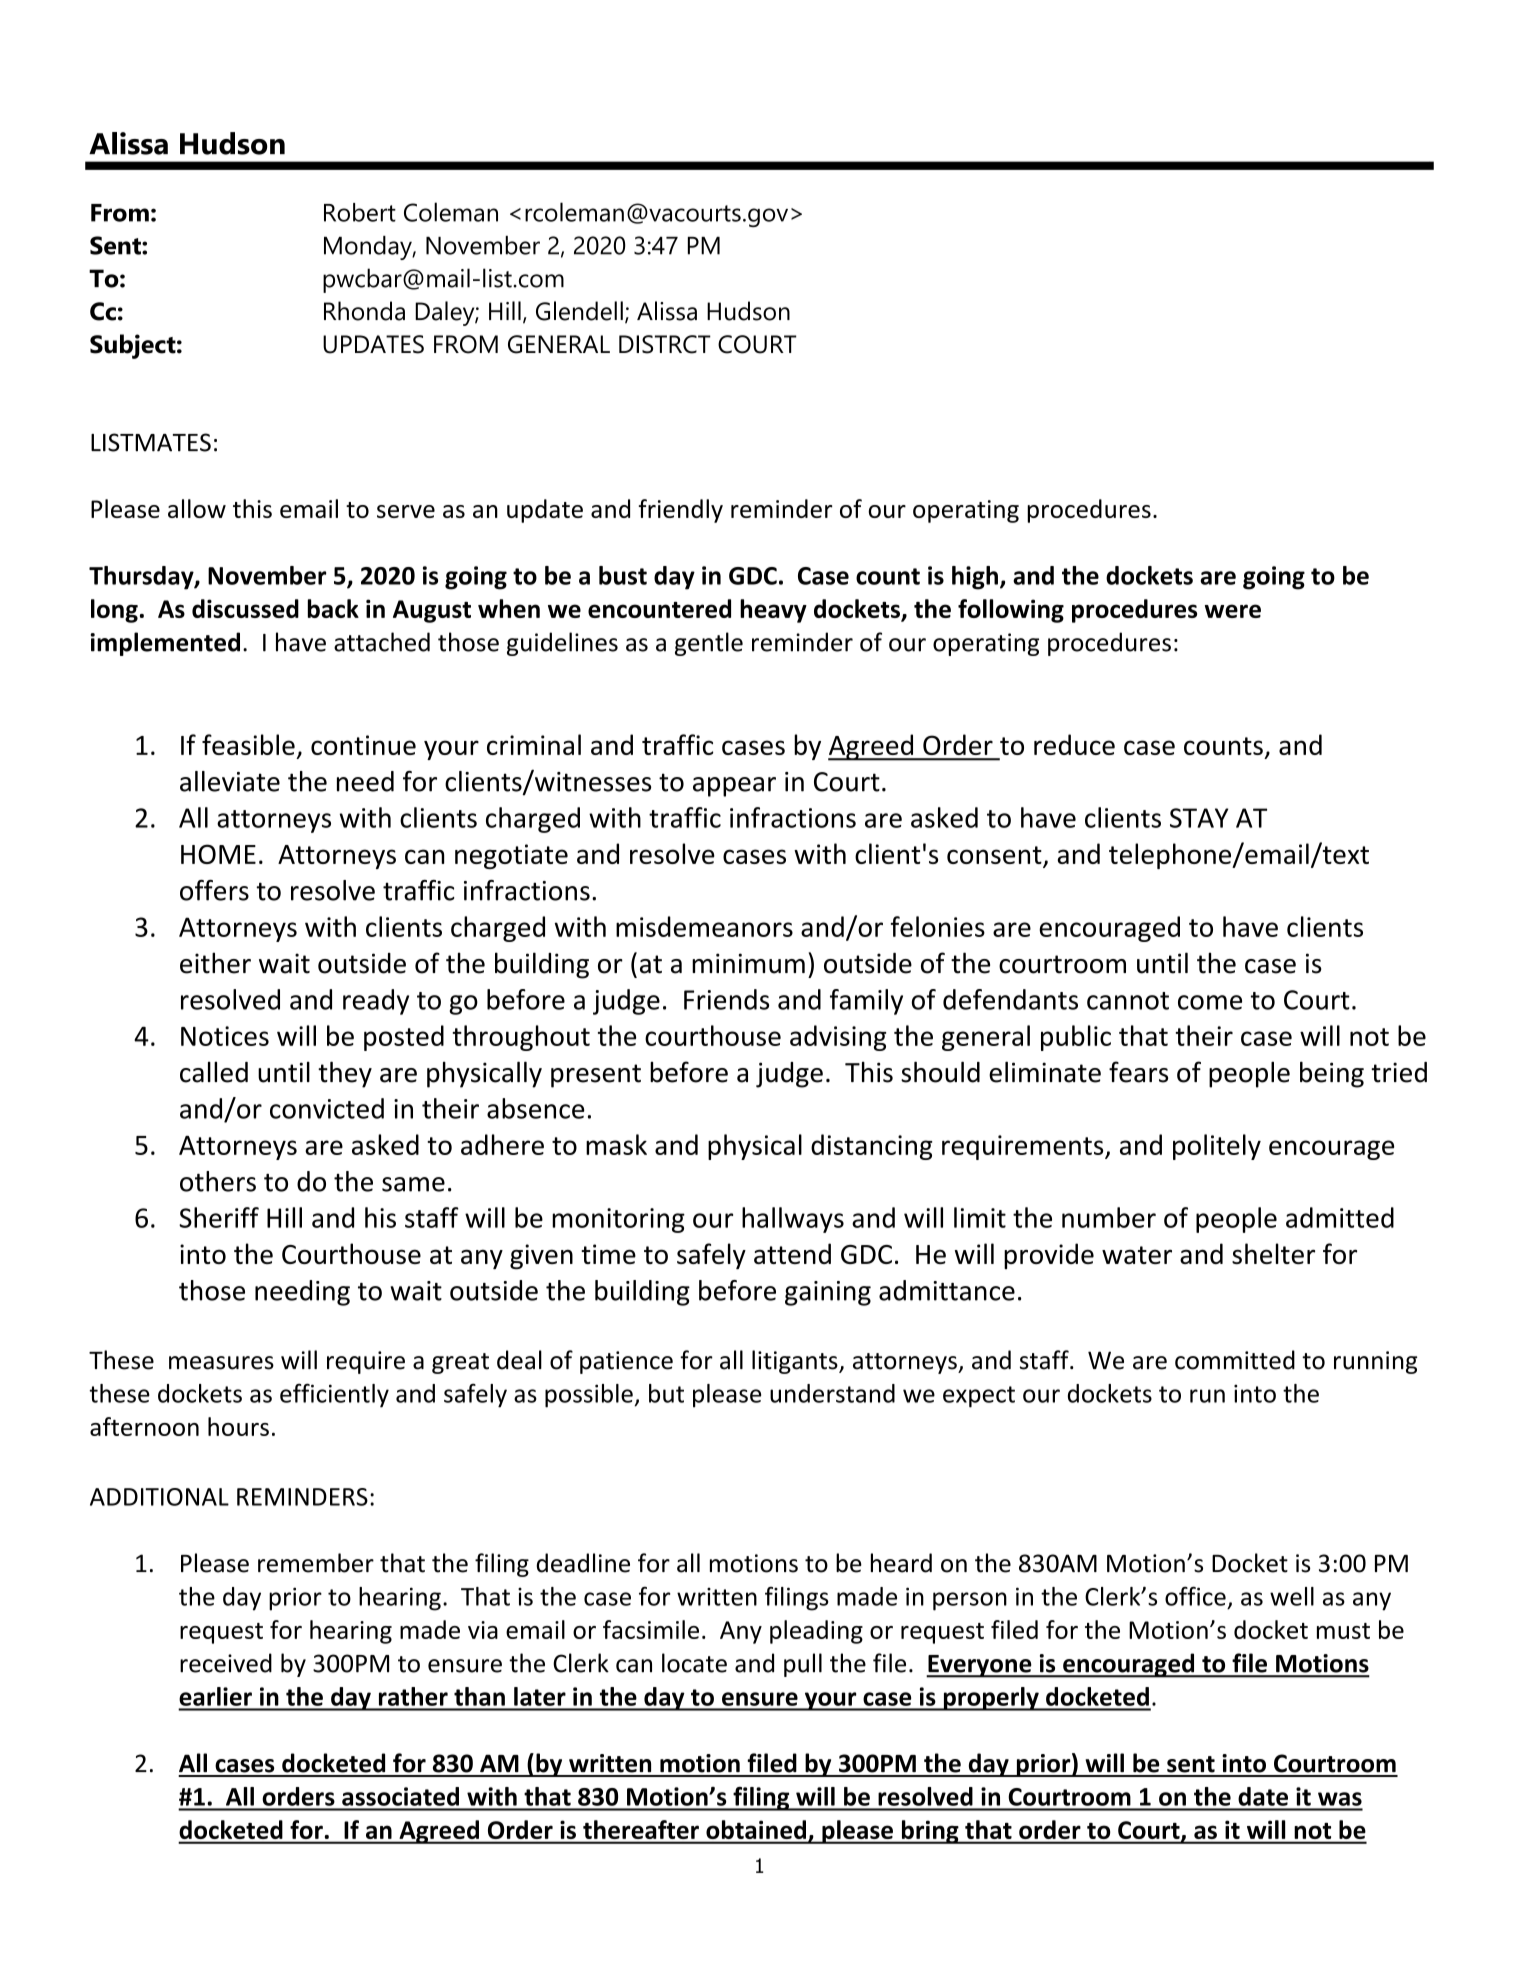 The image size is (1519, 1966). Describe the element at coordinates (219, 1217) in the image. I see `Sheriff` at that location.
